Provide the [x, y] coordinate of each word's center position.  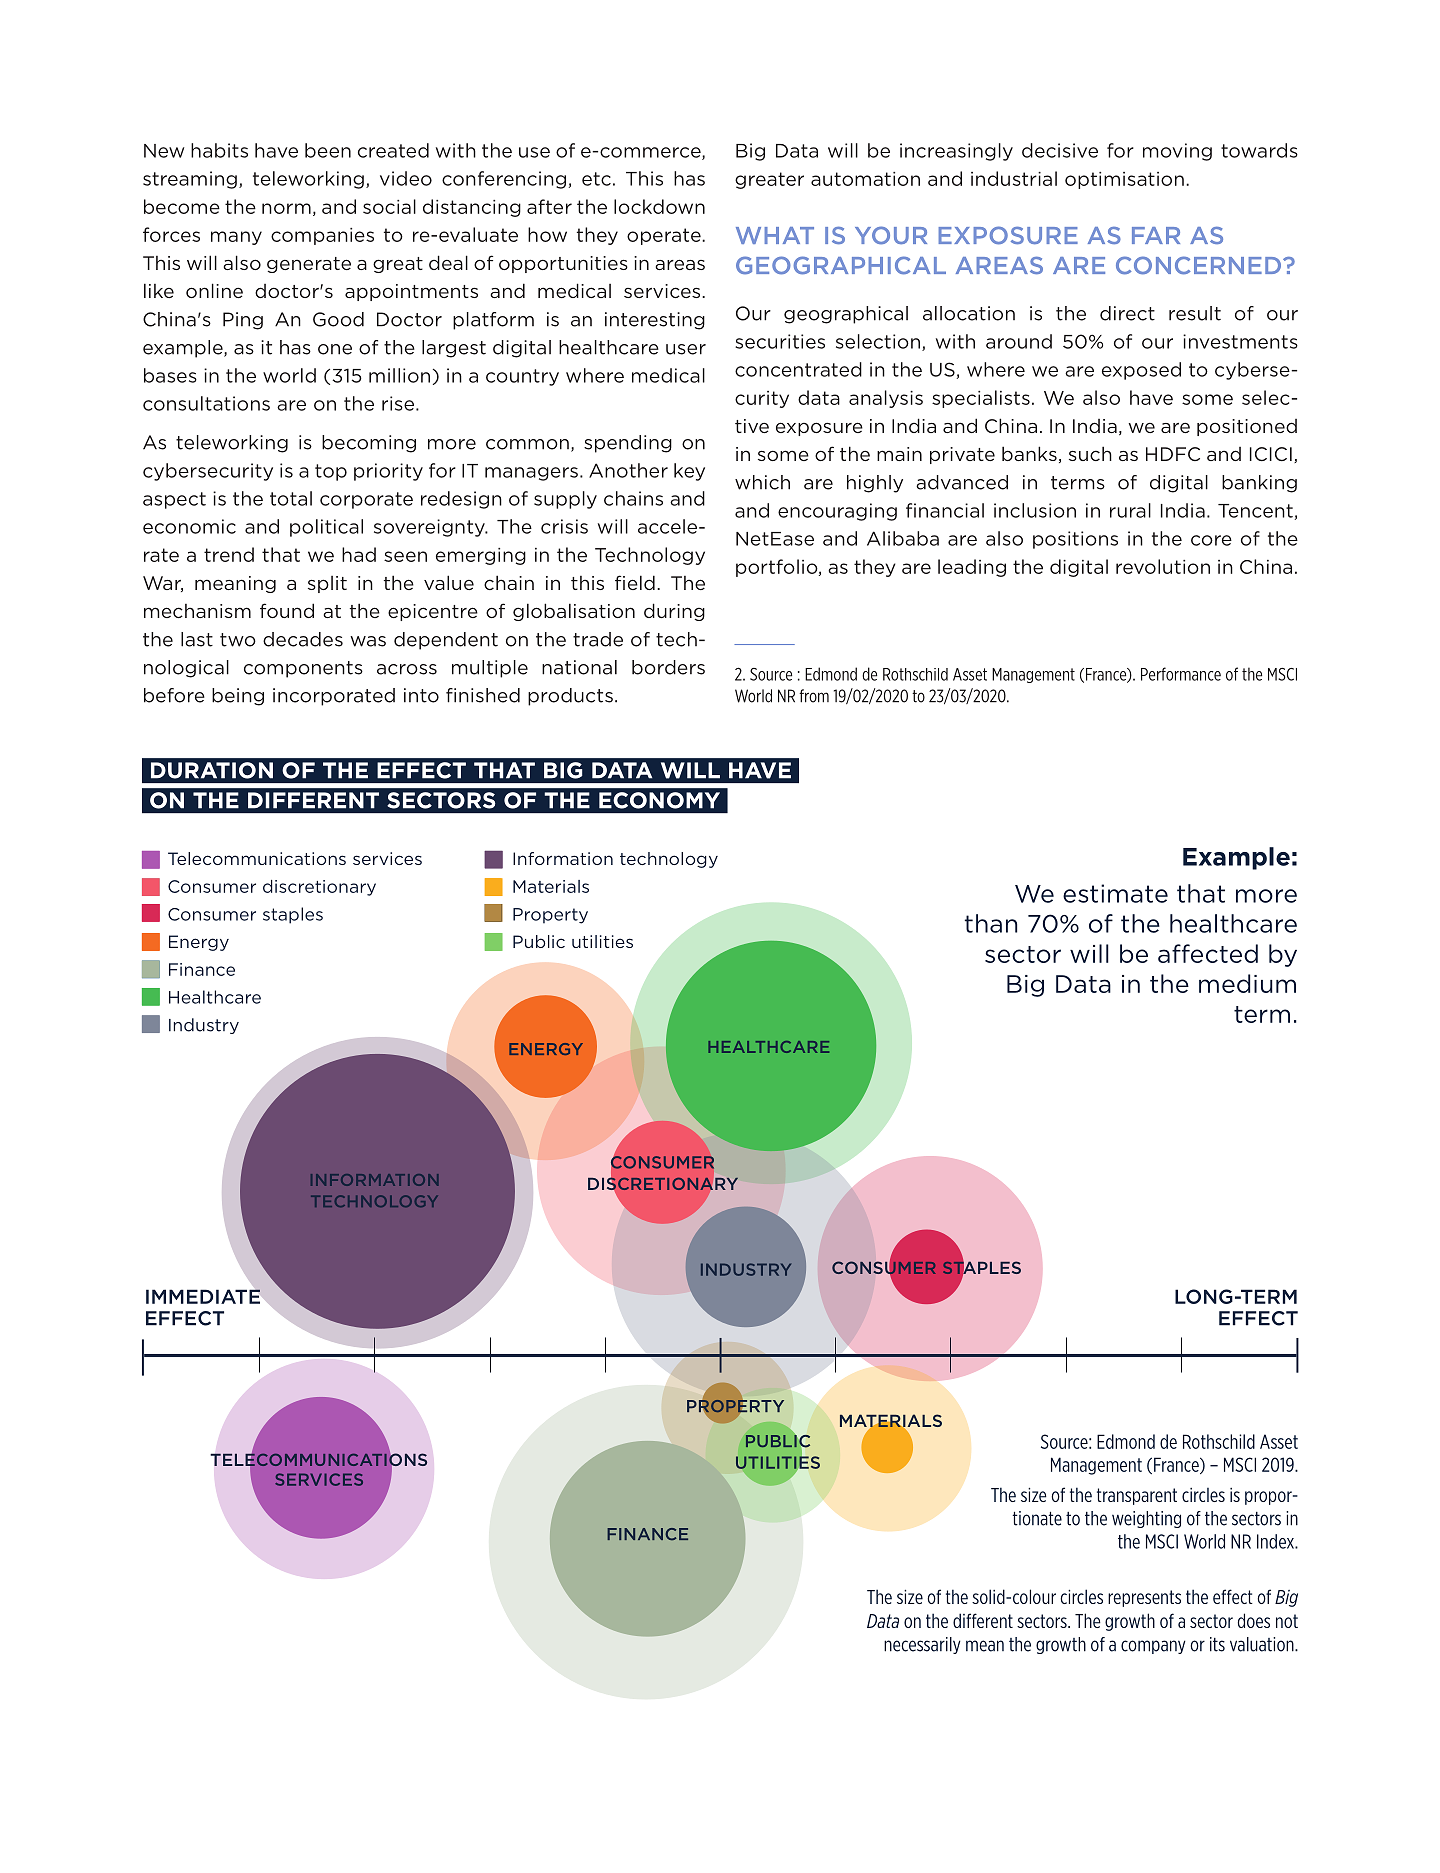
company [1153, 1647]
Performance [1181, 674]
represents [1144, 1598]
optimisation [1124, 180]
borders [668, 667]
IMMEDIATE [203, 1296]
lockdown [659, 206]
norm [286, 208]
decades [303, 639]
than [991, 923]
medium [1247, 983]
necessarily [922, 1645]
